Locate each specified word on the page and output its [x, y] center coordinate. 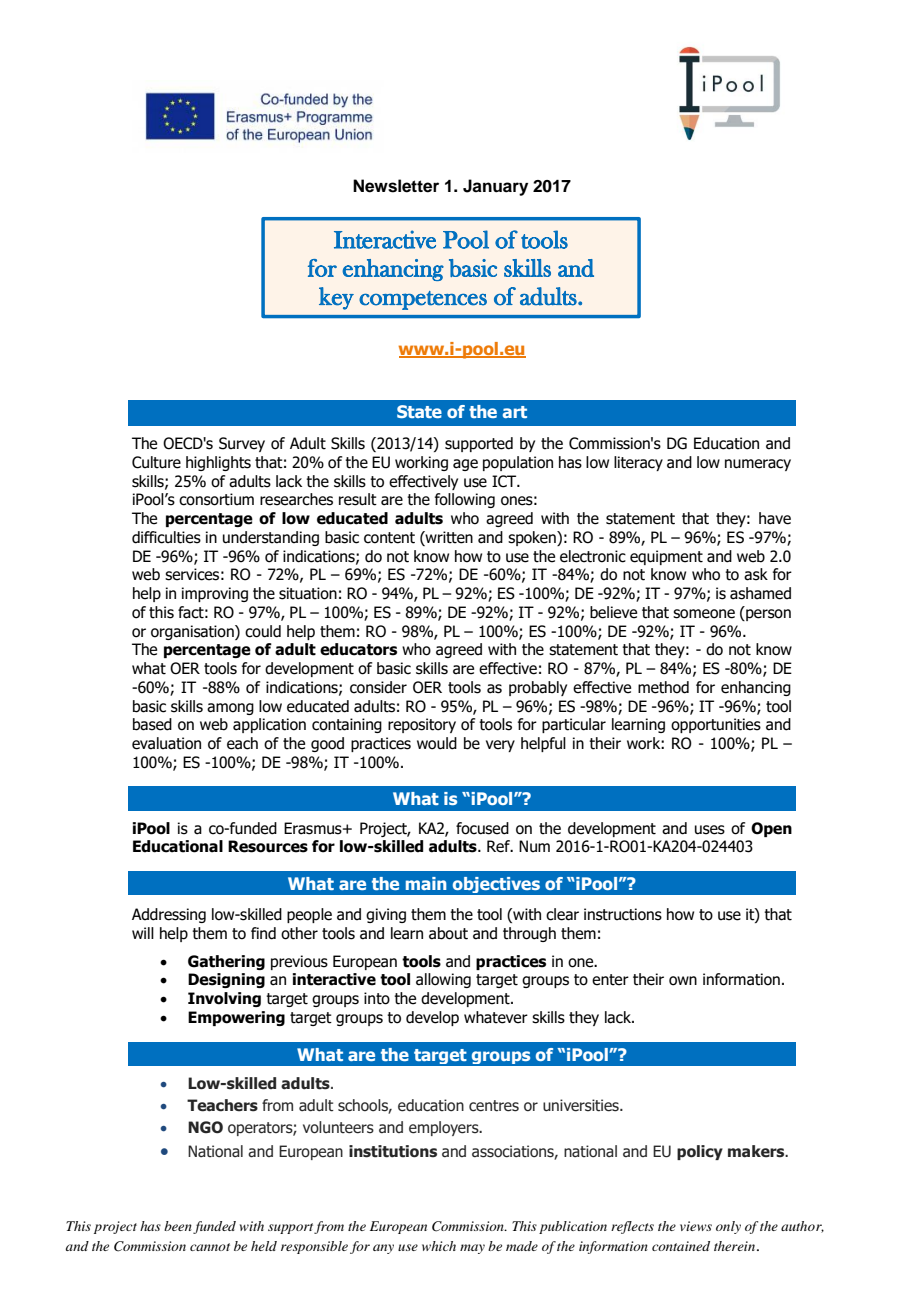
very [500, 746]
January [495, 187]
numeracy [758, 465]
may [472, 1249]
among [230, 709]
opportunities [716, 725]
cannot [210, 1247]
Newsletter [396, 186]
